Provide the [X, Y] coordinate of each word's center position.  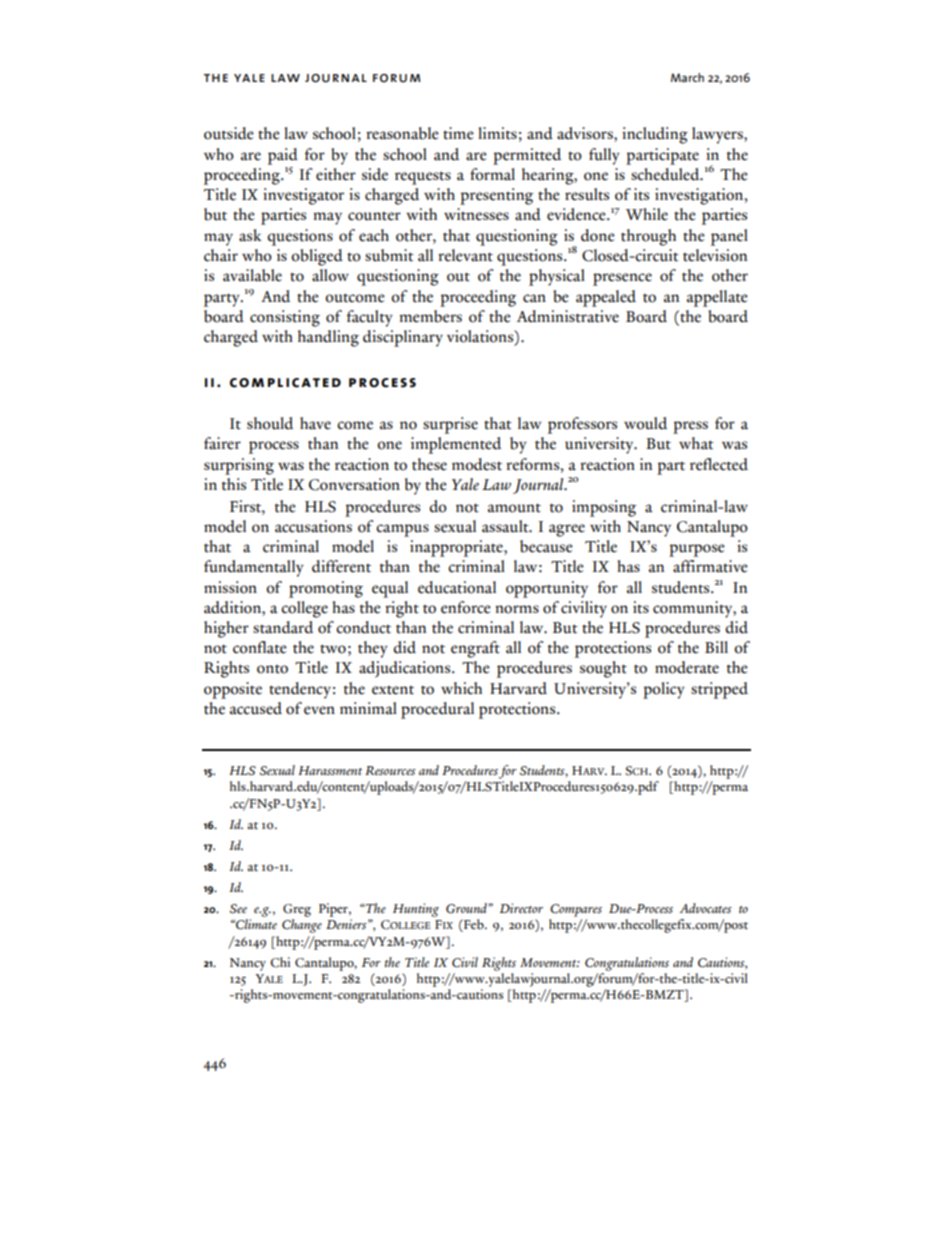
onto [272, 669]
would [645, 423]
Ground [467, 908]
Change [302, 926]
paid [283, 156]
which [461, 688]
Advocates [705, 908]
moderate [687, 667]
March [687, 77]
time [458, 133]
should [270, 423]
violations [481, 336]
